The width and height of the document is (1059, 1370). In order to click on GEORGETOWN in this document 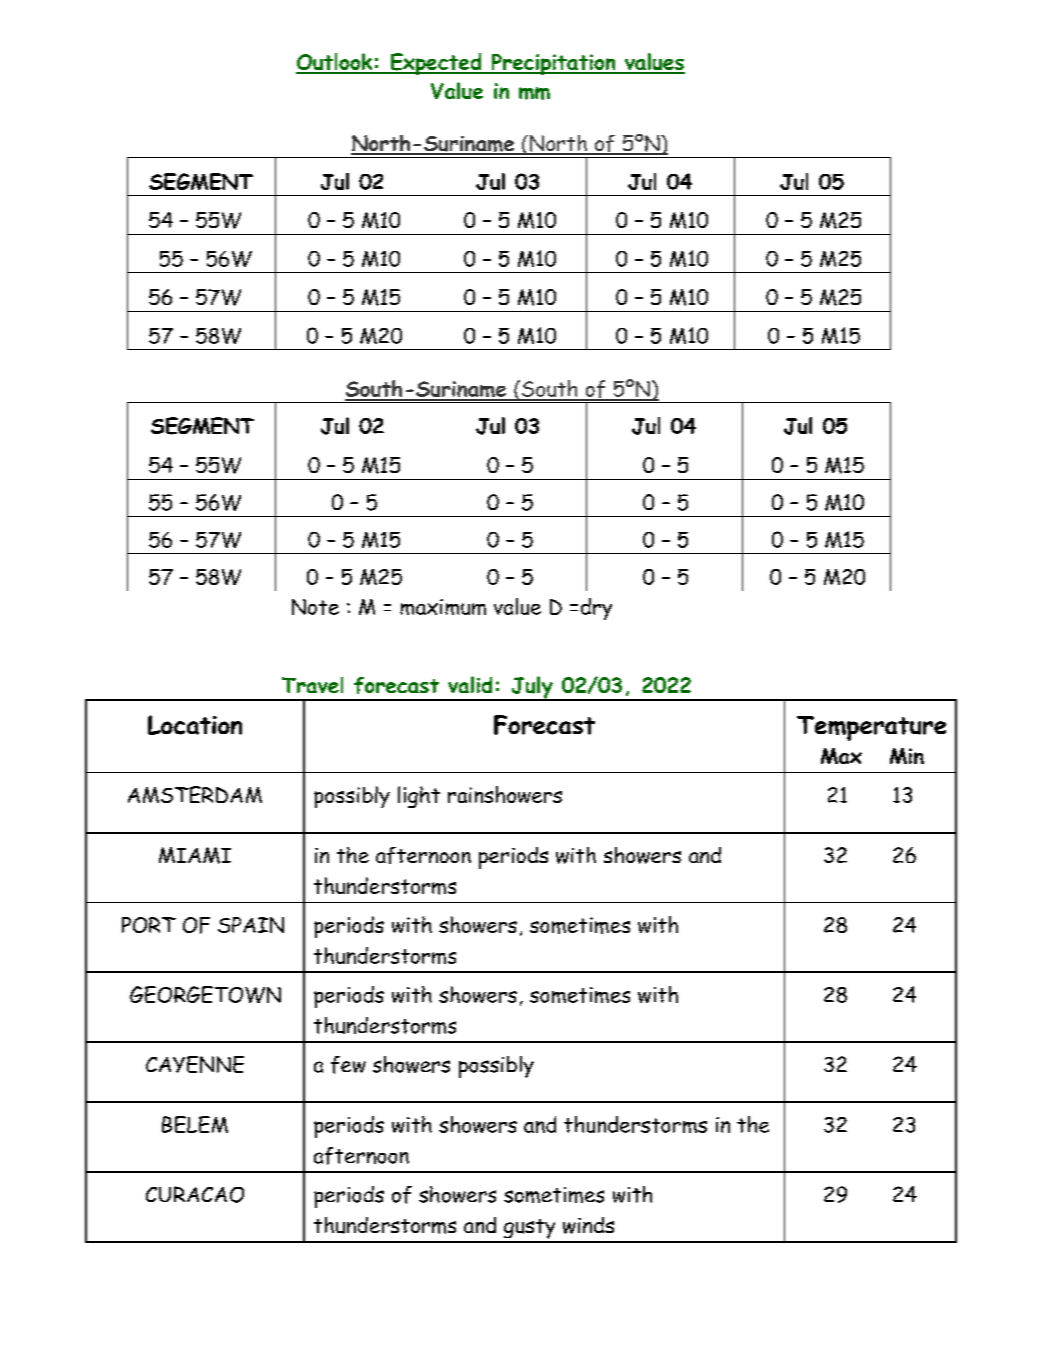, I will do `click(205, 994)`.
